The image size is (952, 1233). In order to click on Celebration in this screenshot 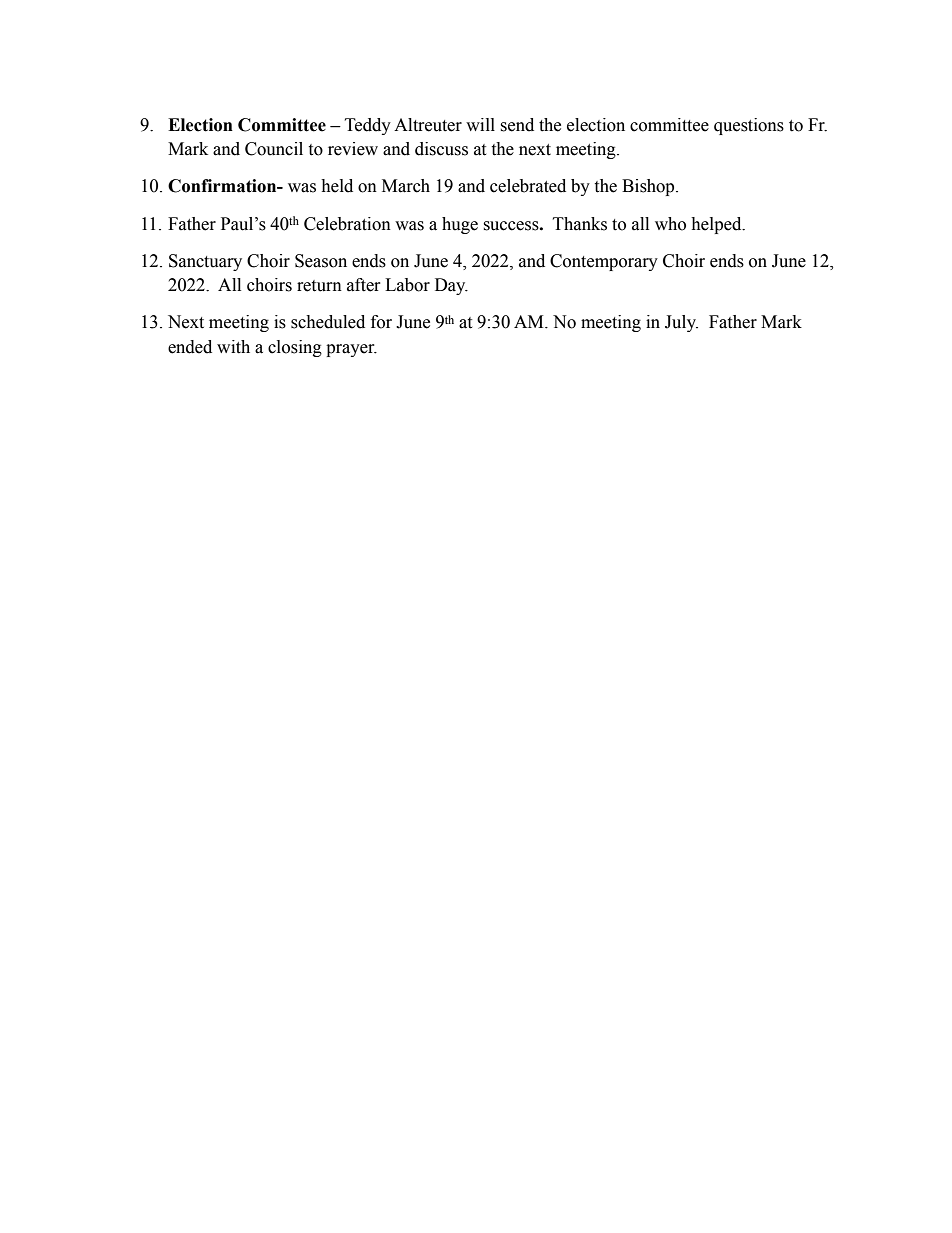, I will do `click(347, 224)`.
